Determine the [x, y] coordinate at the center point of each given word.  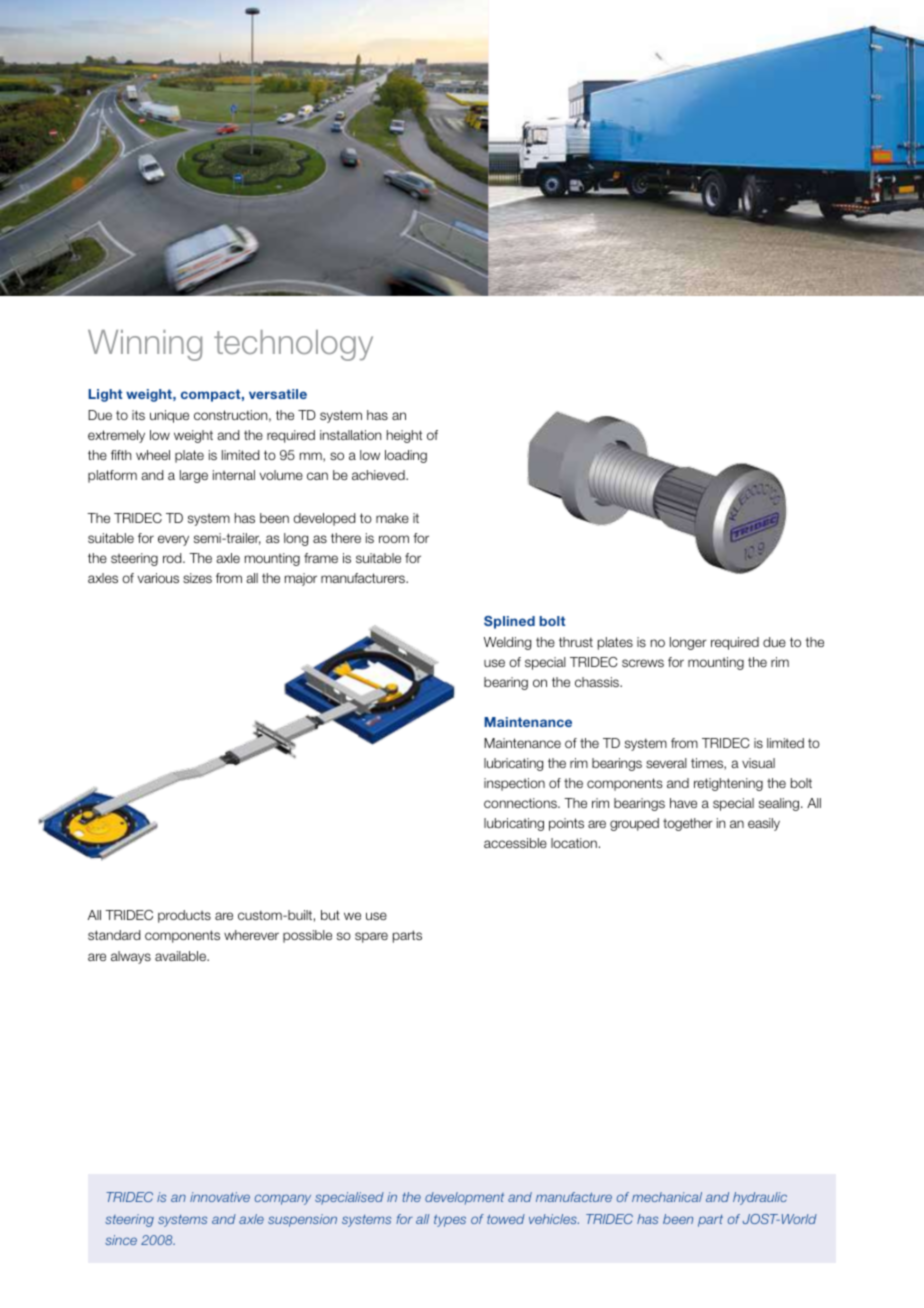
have [683, 803]
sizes [197, 578]
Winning [145, 345]
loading [406, 456]
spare [371, 937]
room [394, 539]
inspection [514, 784]
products [184, 916]
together [688, 824]
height [404, 436]
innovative [220, 1197]
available [181, 956]
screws [643, 663]
